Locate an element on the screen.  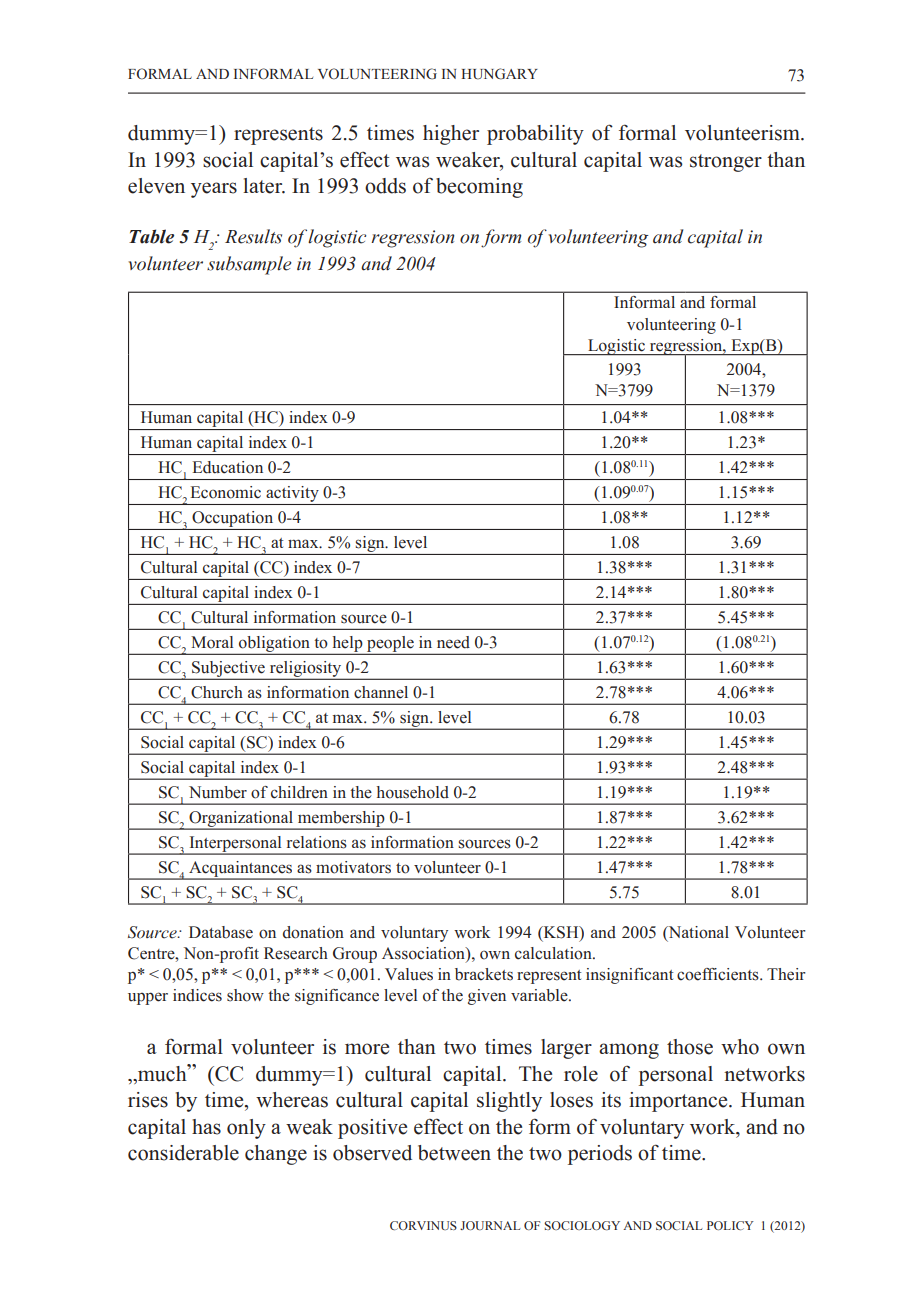
years is located at coordinates (214, 190).
